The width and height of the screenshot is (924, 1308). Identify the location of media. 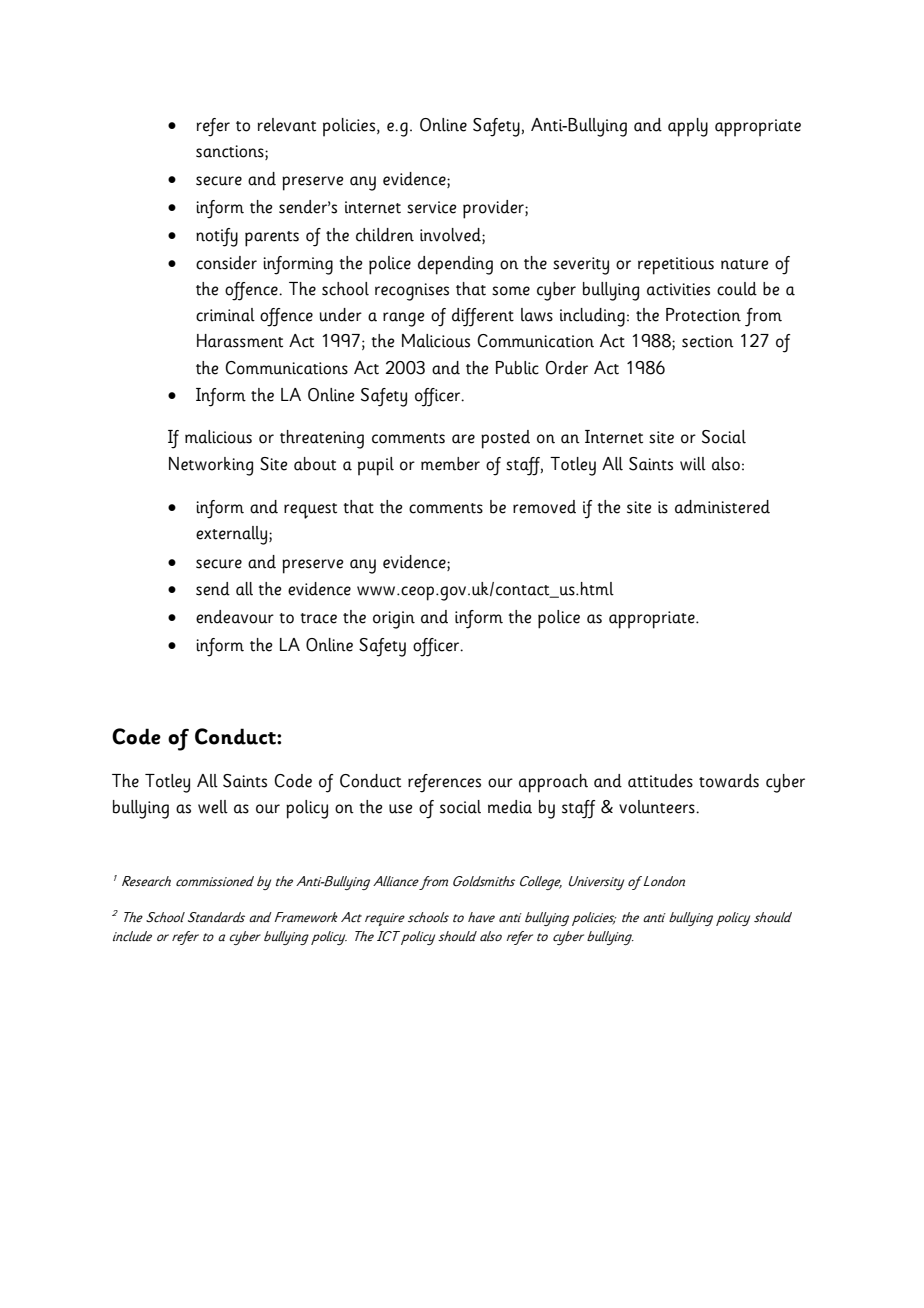
(510, 807).
